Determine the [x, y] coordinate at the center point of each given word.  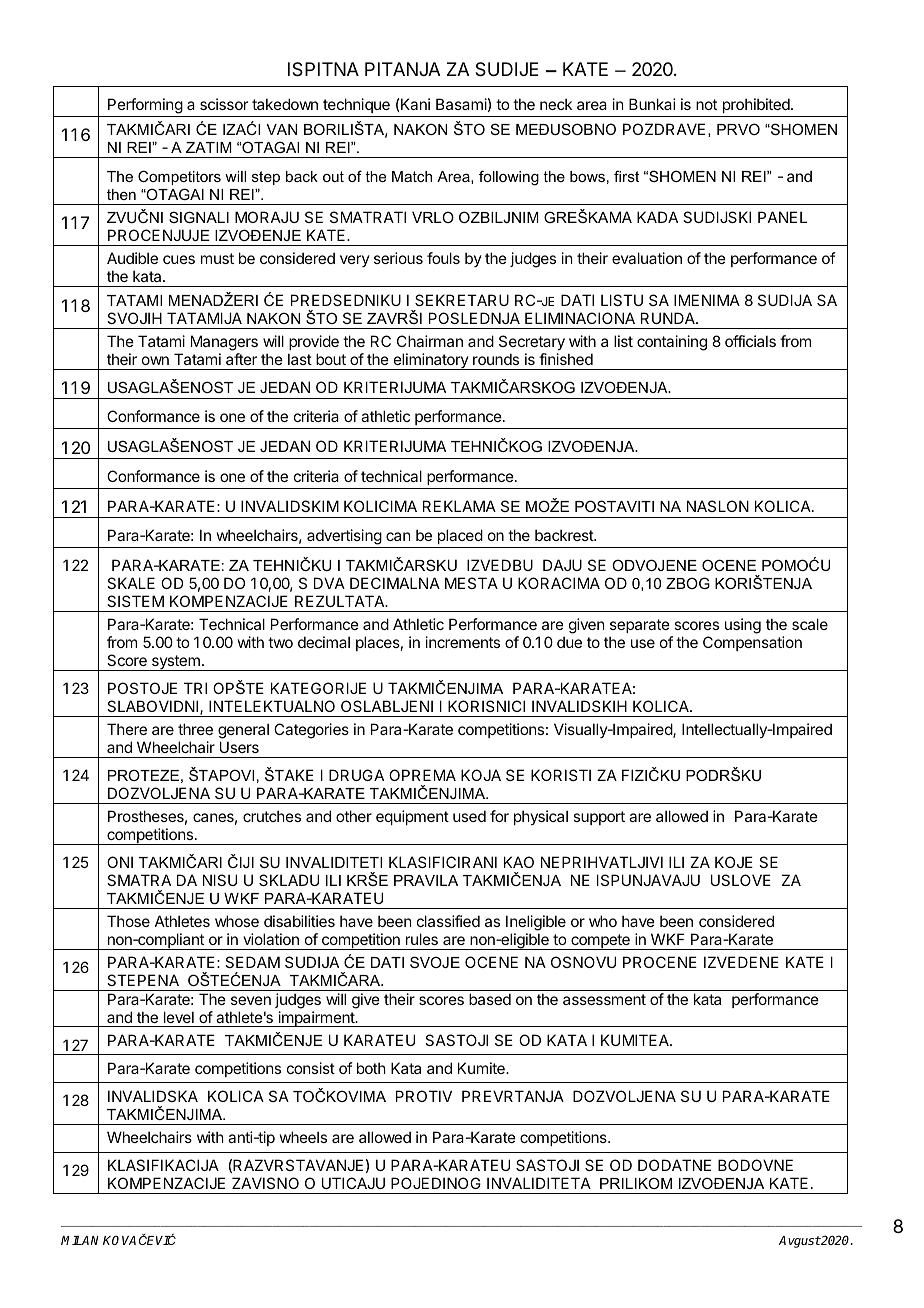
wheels [303, 1137]
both [371, 1068]
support [599, 818]
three [195, 729]
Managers [224, 343]
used [469, 816]
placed [459, 538]
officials [750, 341]
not [706, 104]
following [509, 178]
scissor [224, 104]
